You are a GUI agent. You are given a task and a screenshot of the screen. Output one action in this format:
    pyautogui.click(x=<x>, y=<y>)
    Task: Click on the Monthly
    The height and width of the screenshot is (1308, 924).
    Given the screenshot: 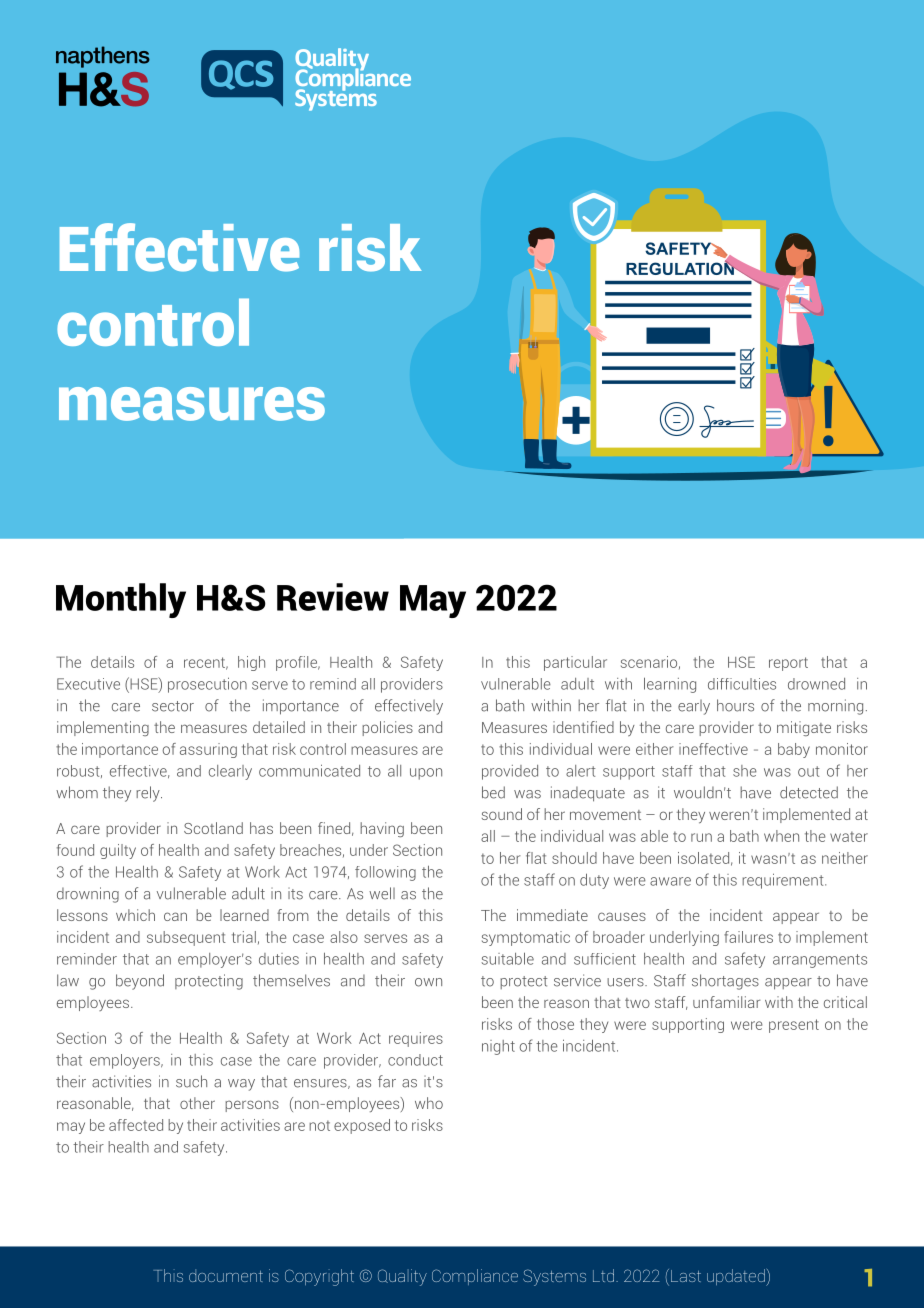 What is the action you would take?
    pyautogui.click(x=121, y=600)
